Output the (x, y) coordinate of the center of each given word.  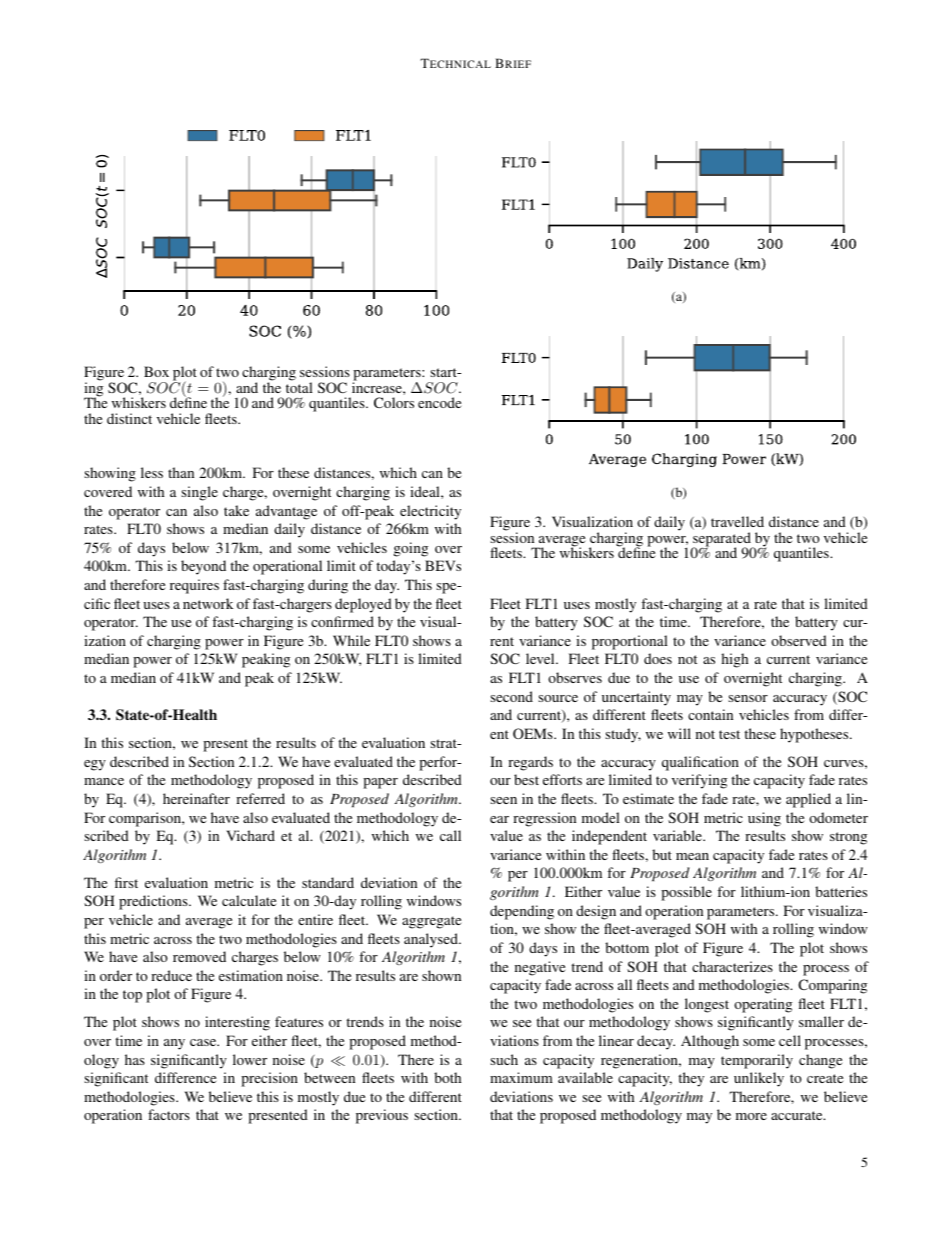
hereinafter (196, 798)
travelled (737, 521)
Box (156, 371)
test (729, 734)
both (447, 1077)
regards (530, 763)
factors (169, 1114)
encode (439, 402)
